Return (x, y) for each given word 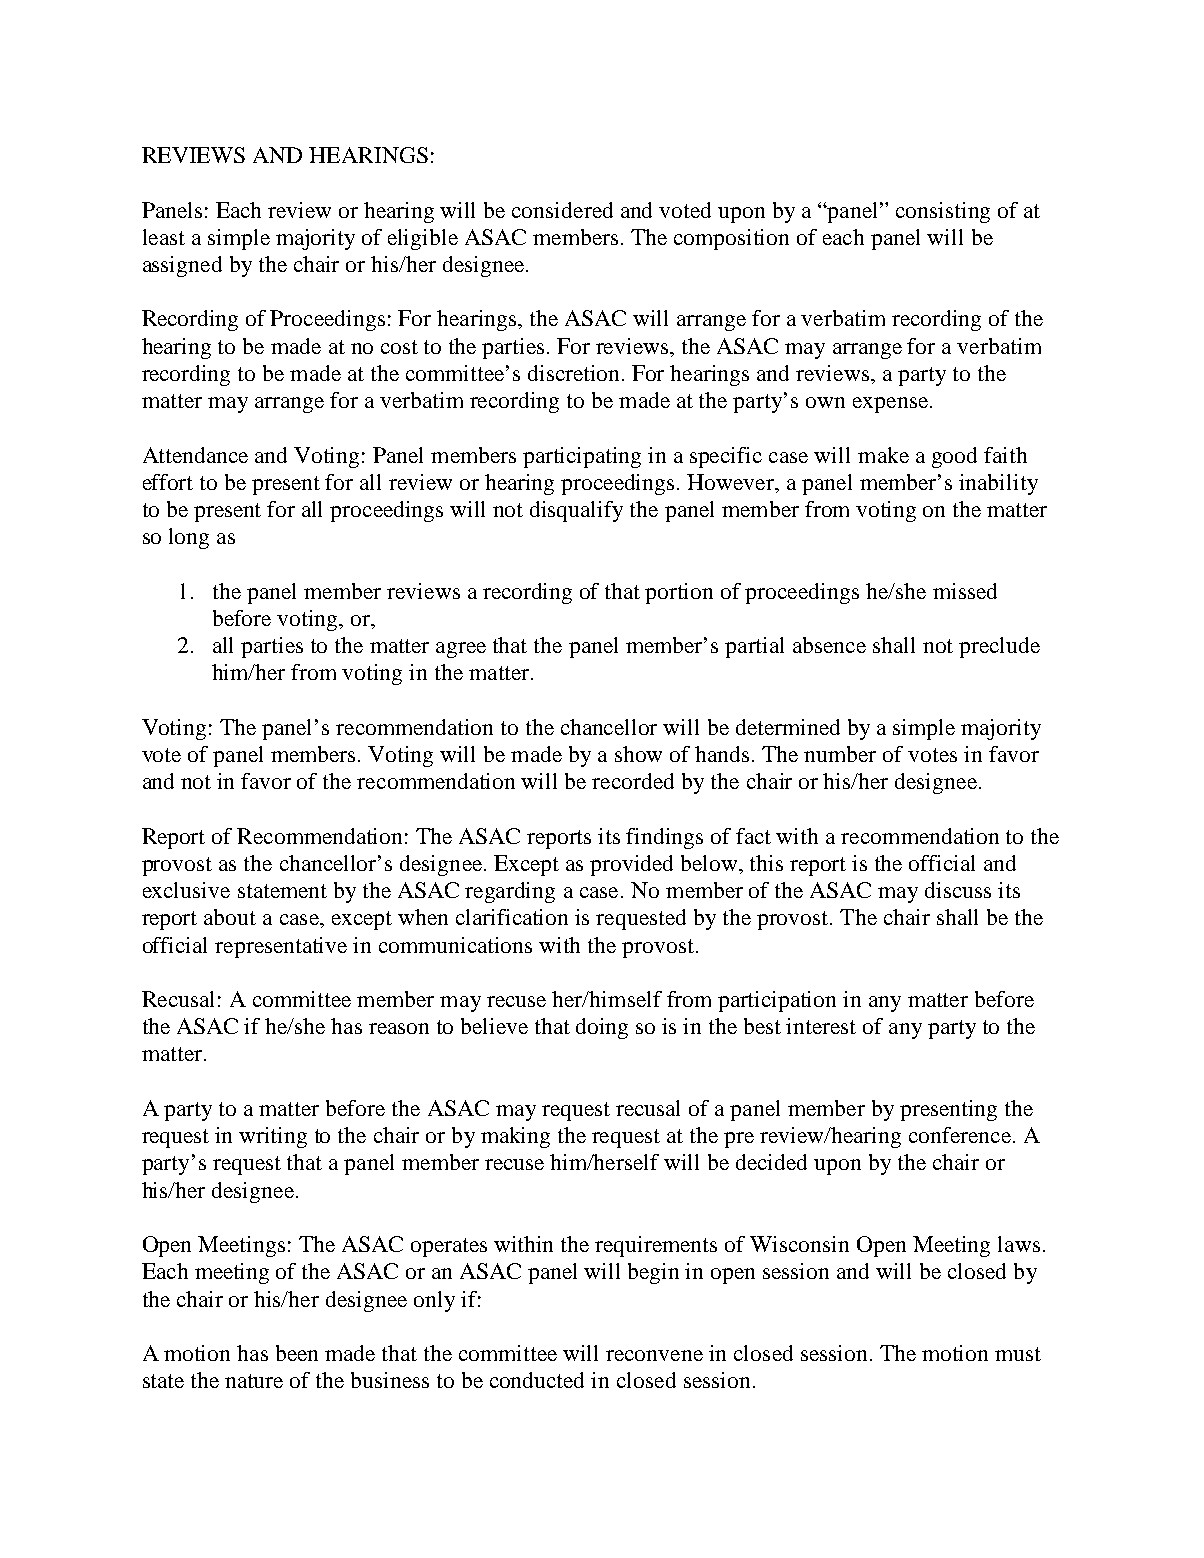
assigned (182, 266)
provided (631, 865)
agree (461, 650)
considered (562, 210)
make (883, 455)
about (230, 917)
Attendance (195, 455)
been (297, 1353)
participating (582, 457)
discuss (958, 890)
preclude (999, 647)
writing (273, 1137)
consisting (943, 212)
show (638, 754)
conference (960, 1135)
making (515, 1137)
